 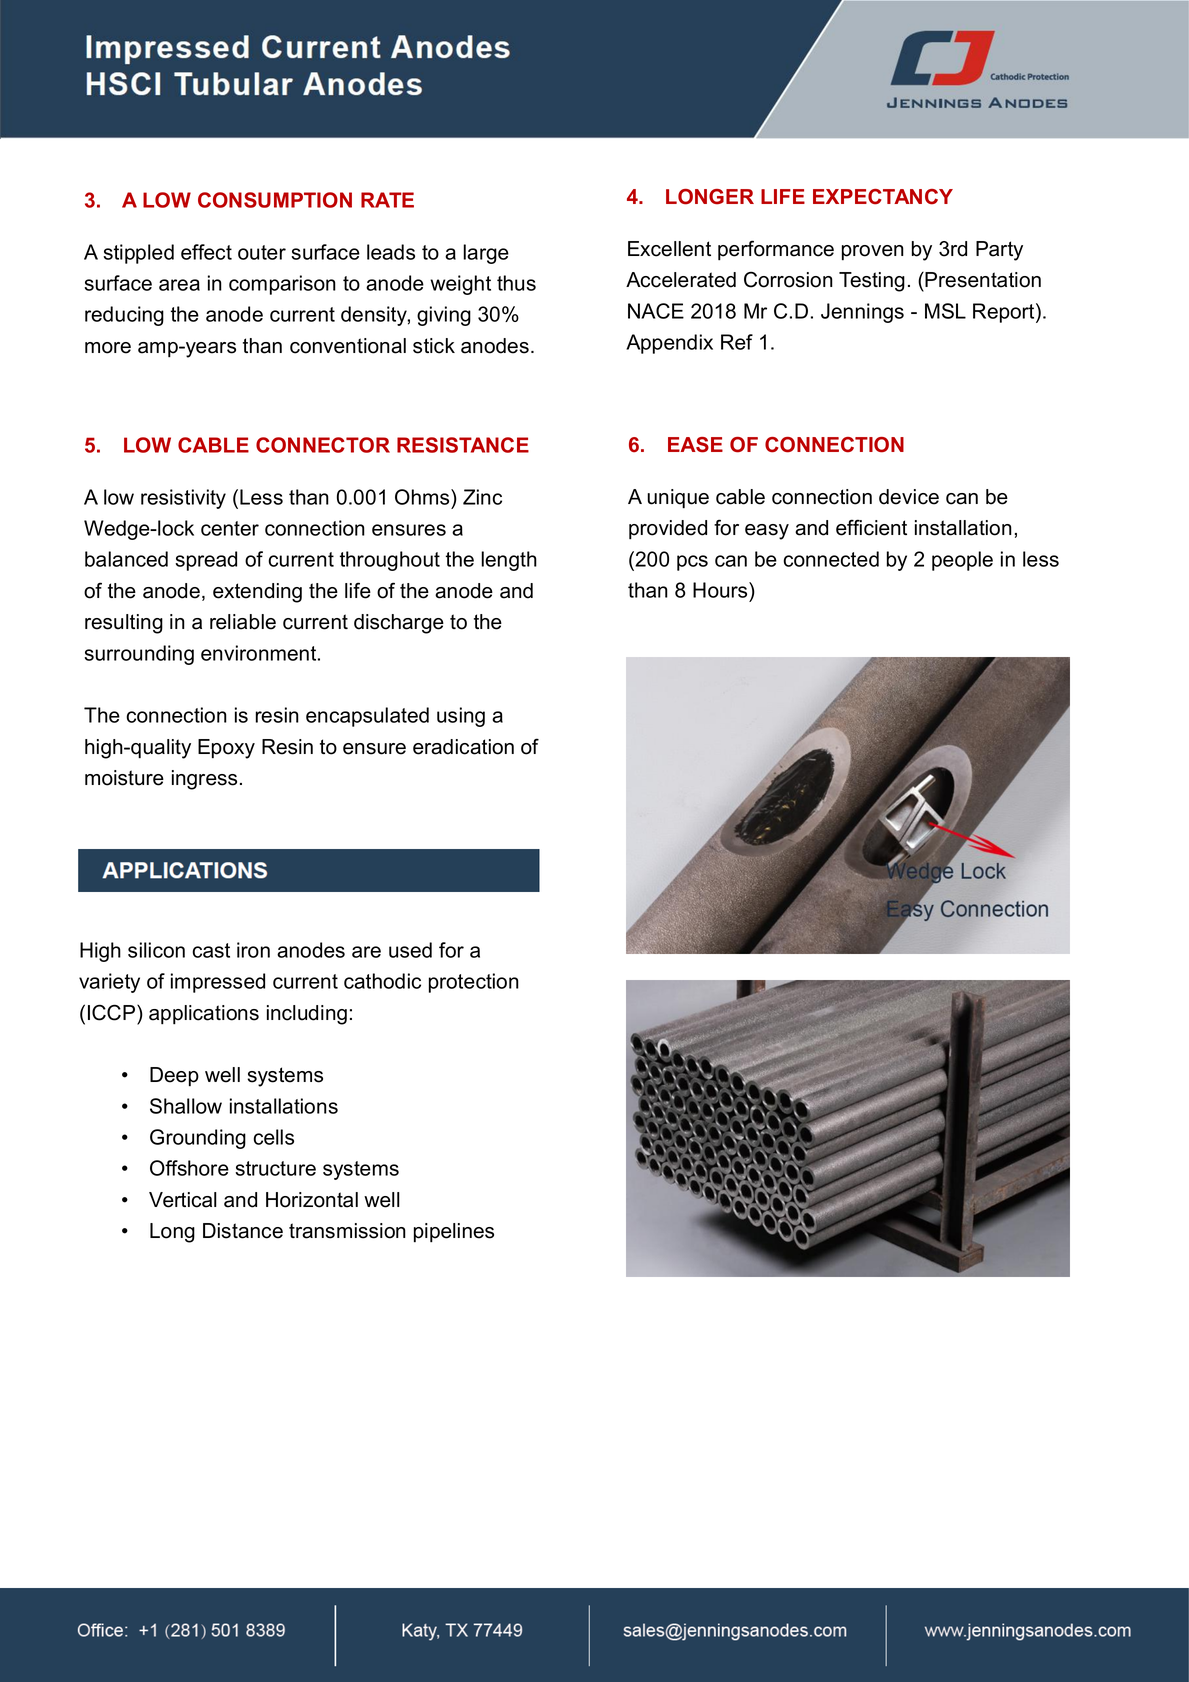 What do you see at coordinates (183, 1200) in the page?
I see `Vertical` at bounding box center [183, 1200].
